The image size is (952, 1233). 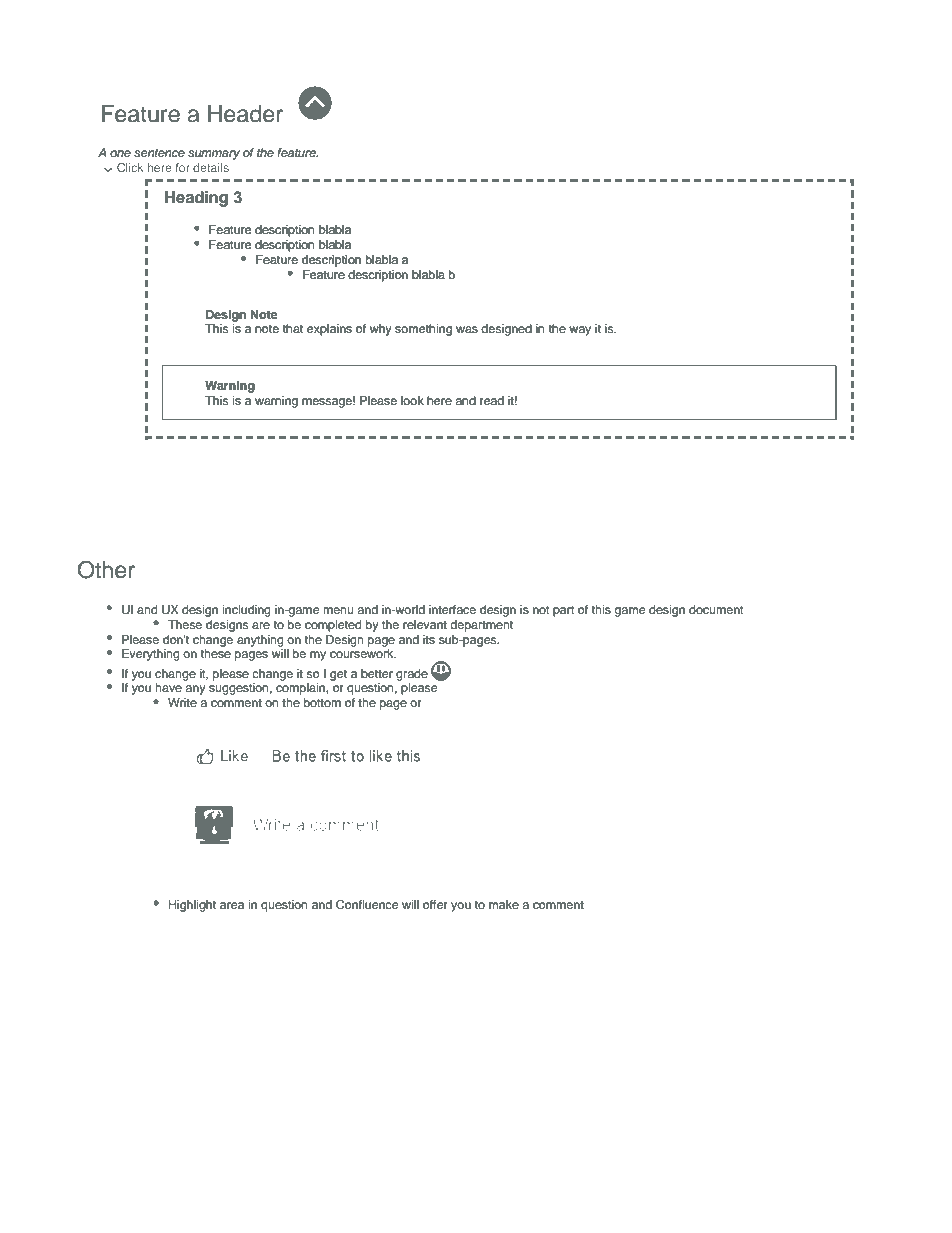 I want to click on look, so click(x=412, y=400).
